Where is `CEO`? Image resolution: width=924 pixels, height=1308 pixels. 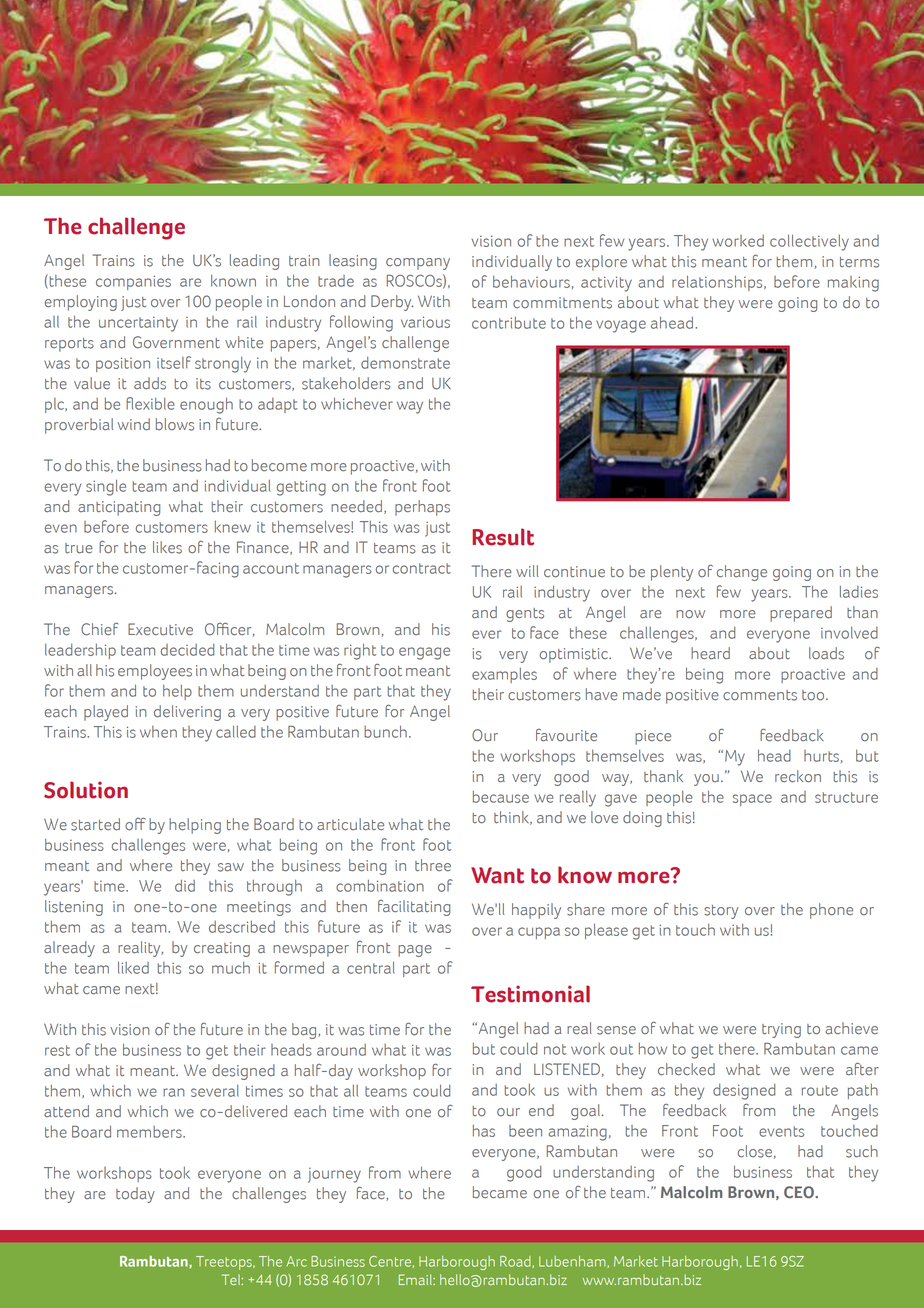 CEO is located at coordinates (800, 1192).
